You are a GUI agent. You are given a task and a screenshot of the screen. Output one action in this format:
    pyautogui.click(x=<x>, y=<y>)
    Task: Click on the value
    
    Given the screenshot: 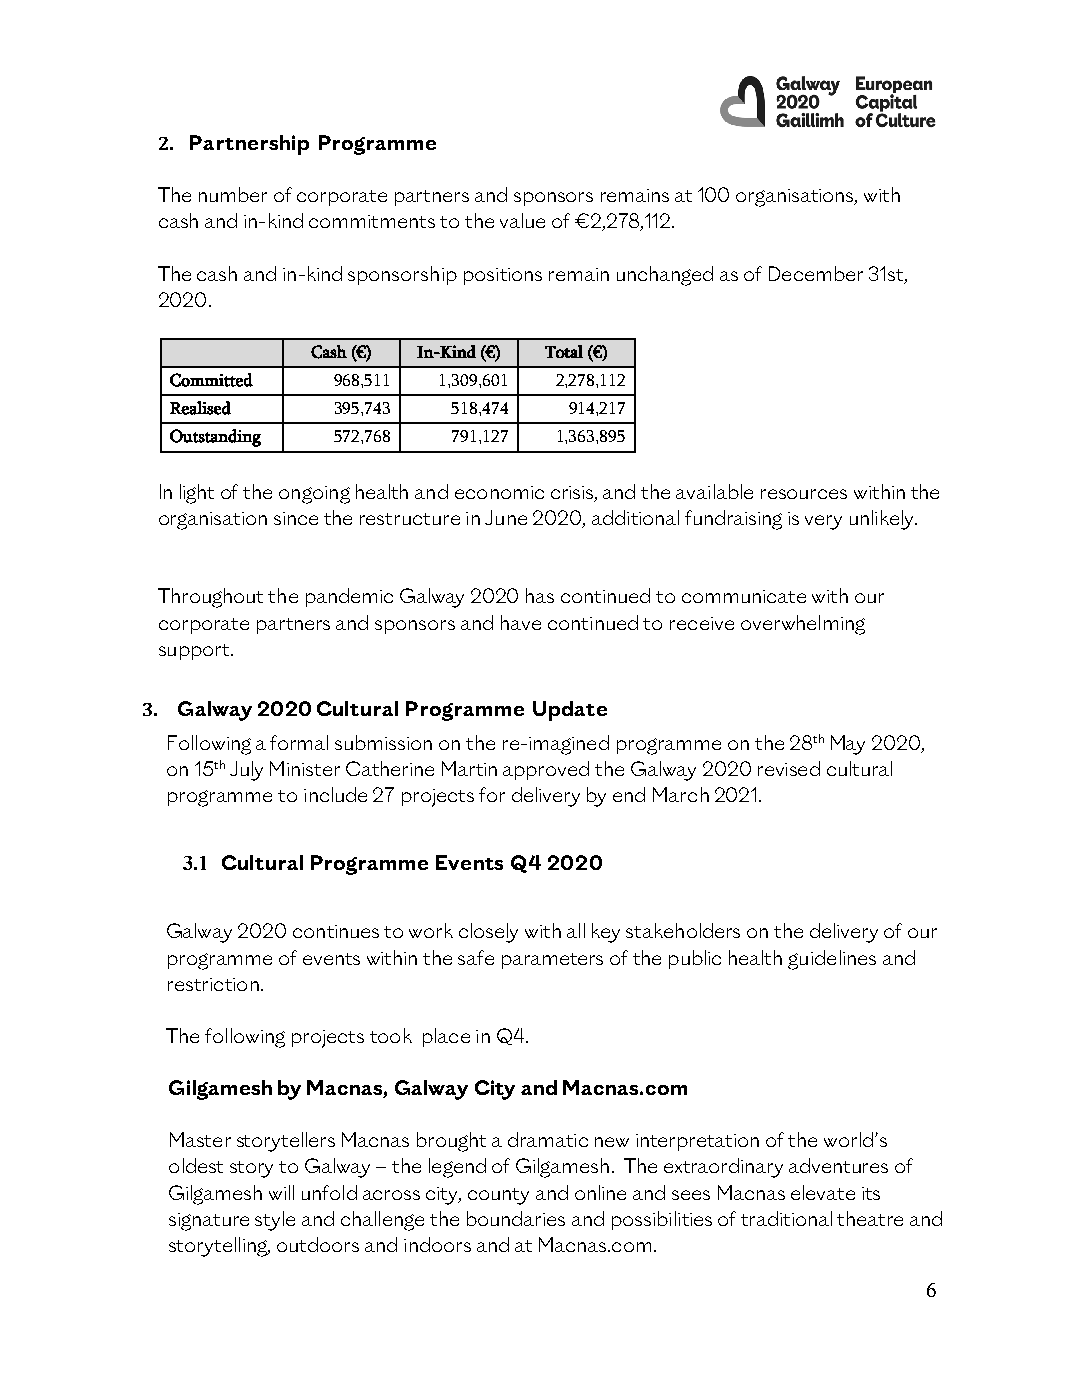 What is the action you would take?
    pyautogui.click(x=522, y=220)
